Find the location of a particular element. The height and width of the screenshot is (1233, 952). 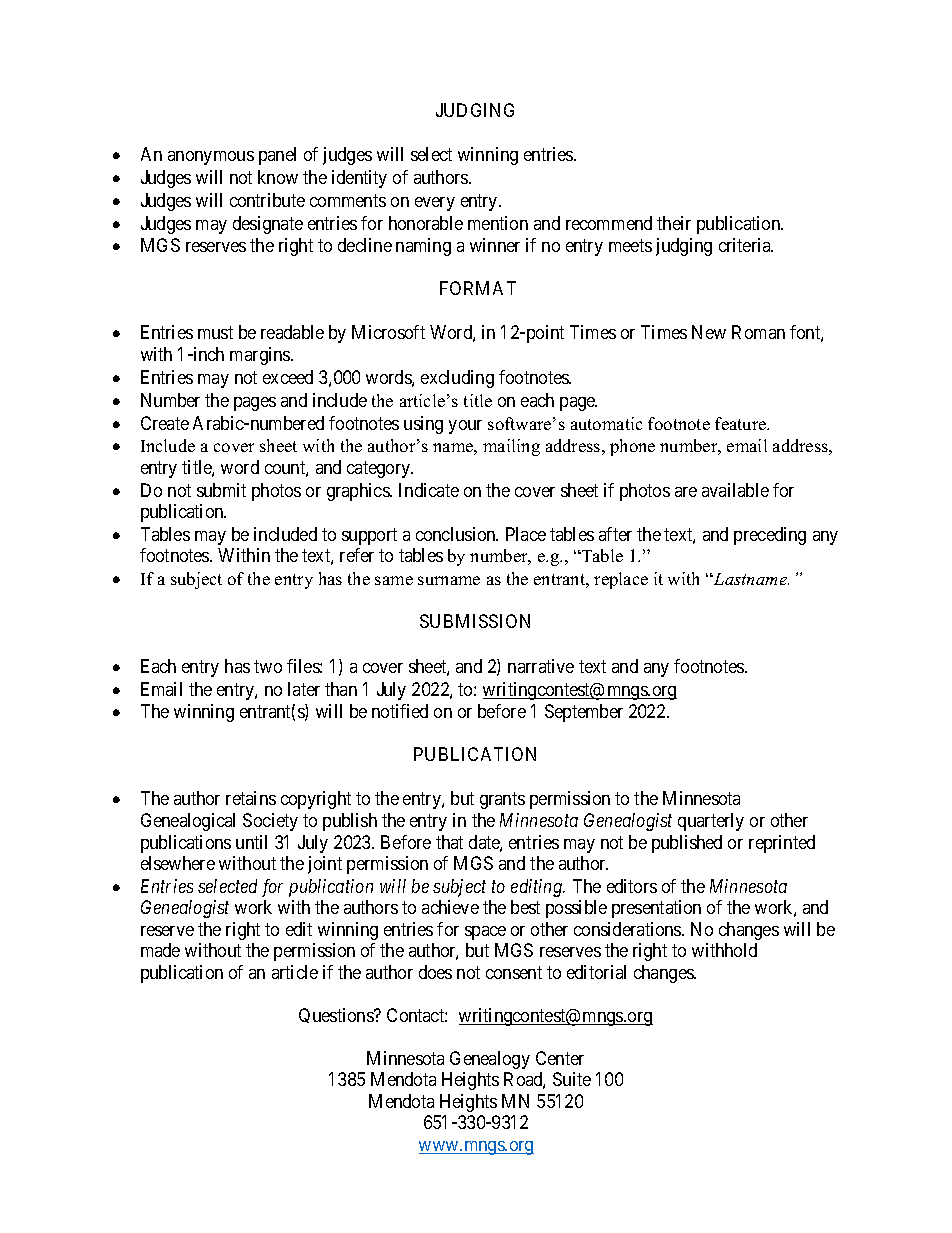

contribute is located at coordinates (267, 200).
